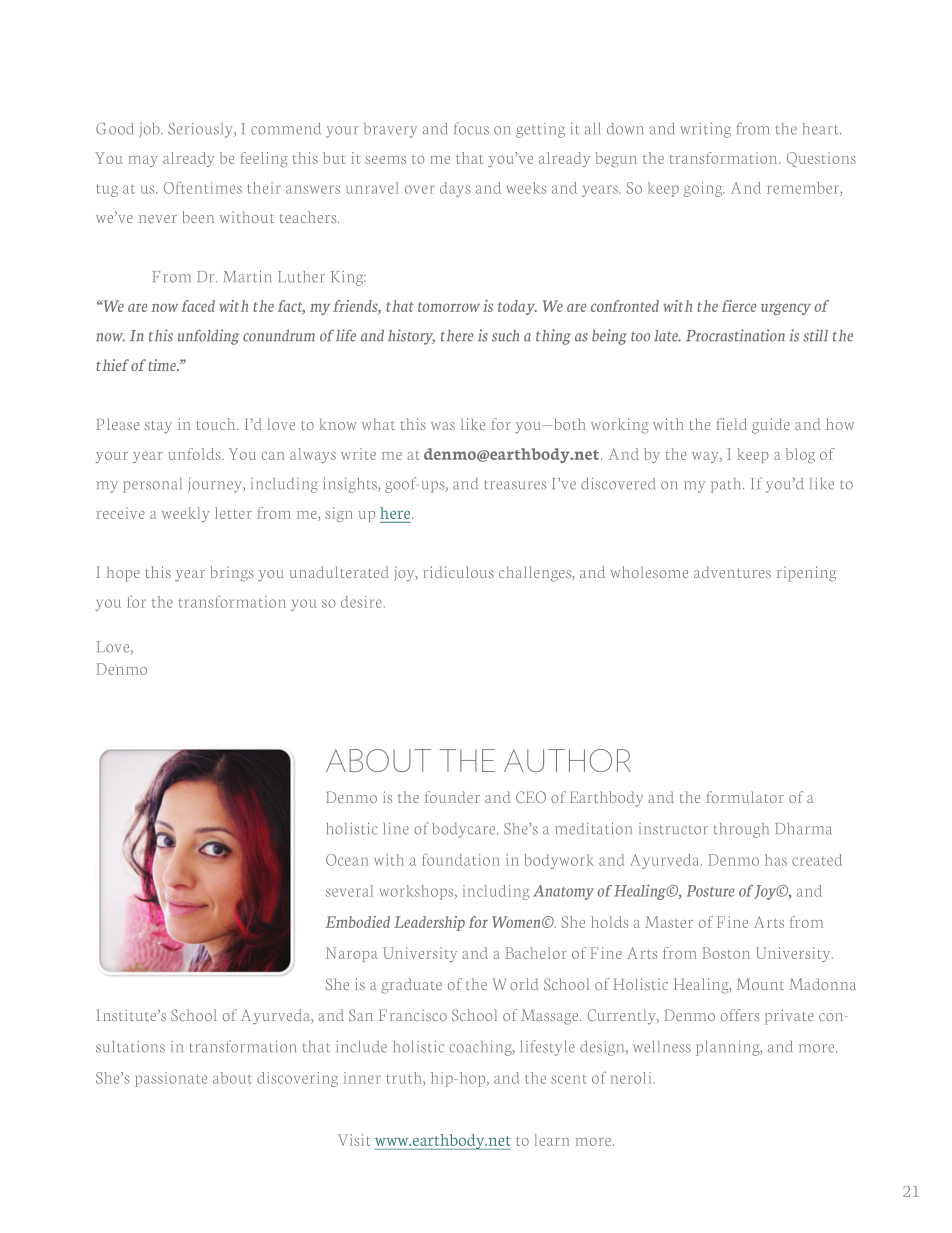 This image has height=1233, width=952. I want to click on focus, so click(471, 128).
